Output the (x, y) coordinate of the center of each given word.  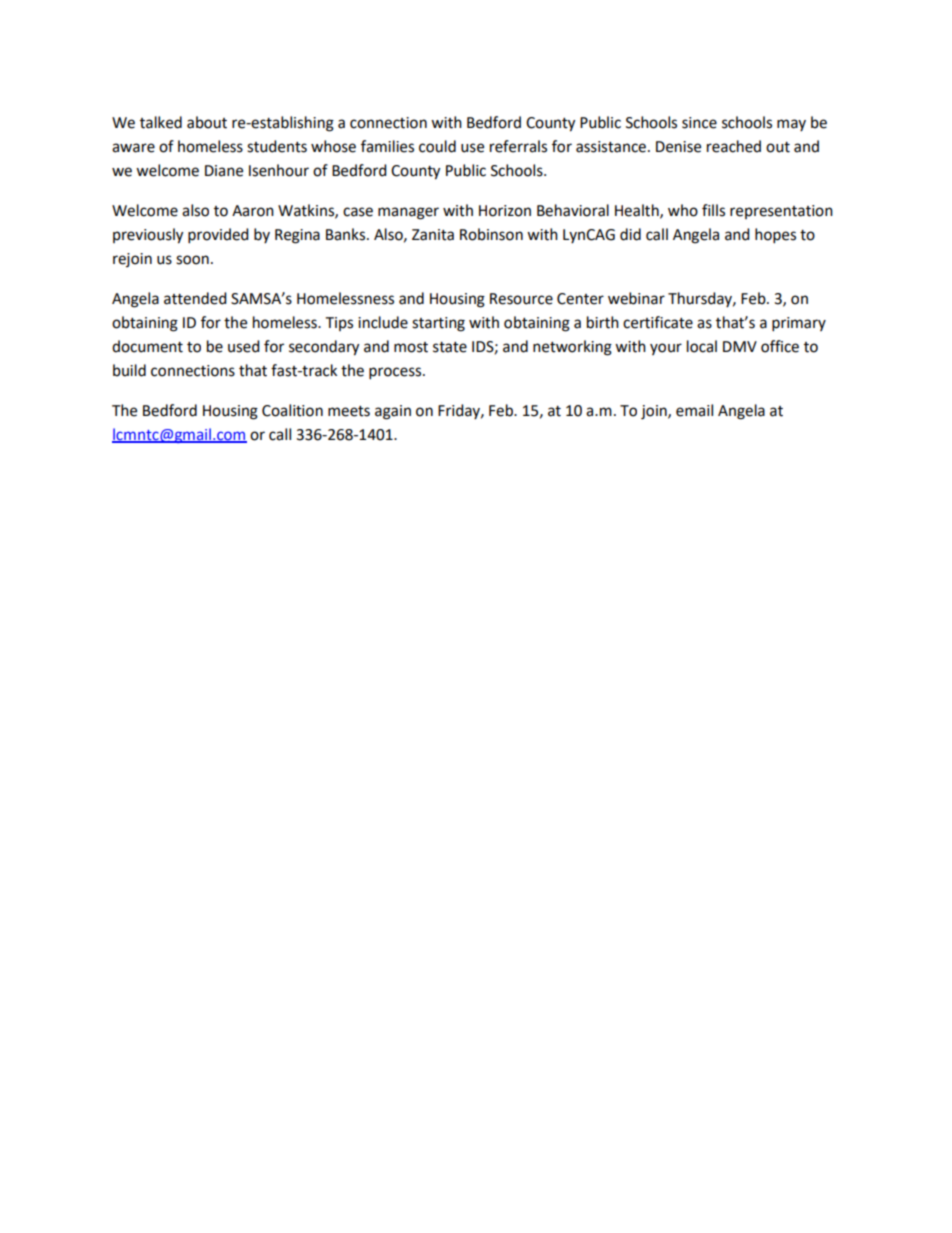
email (694, 410)
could (437, 146)
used (244, 346)
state (450, 347)
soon (192, 260)
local (702, 346)
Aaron (253, 211)
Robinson (491, 234)
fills (713, 210)
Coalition (292, 410)
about (207, 122)
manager (408, 213)
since (699, 123)
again (393, 412)
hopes (775, 236)
